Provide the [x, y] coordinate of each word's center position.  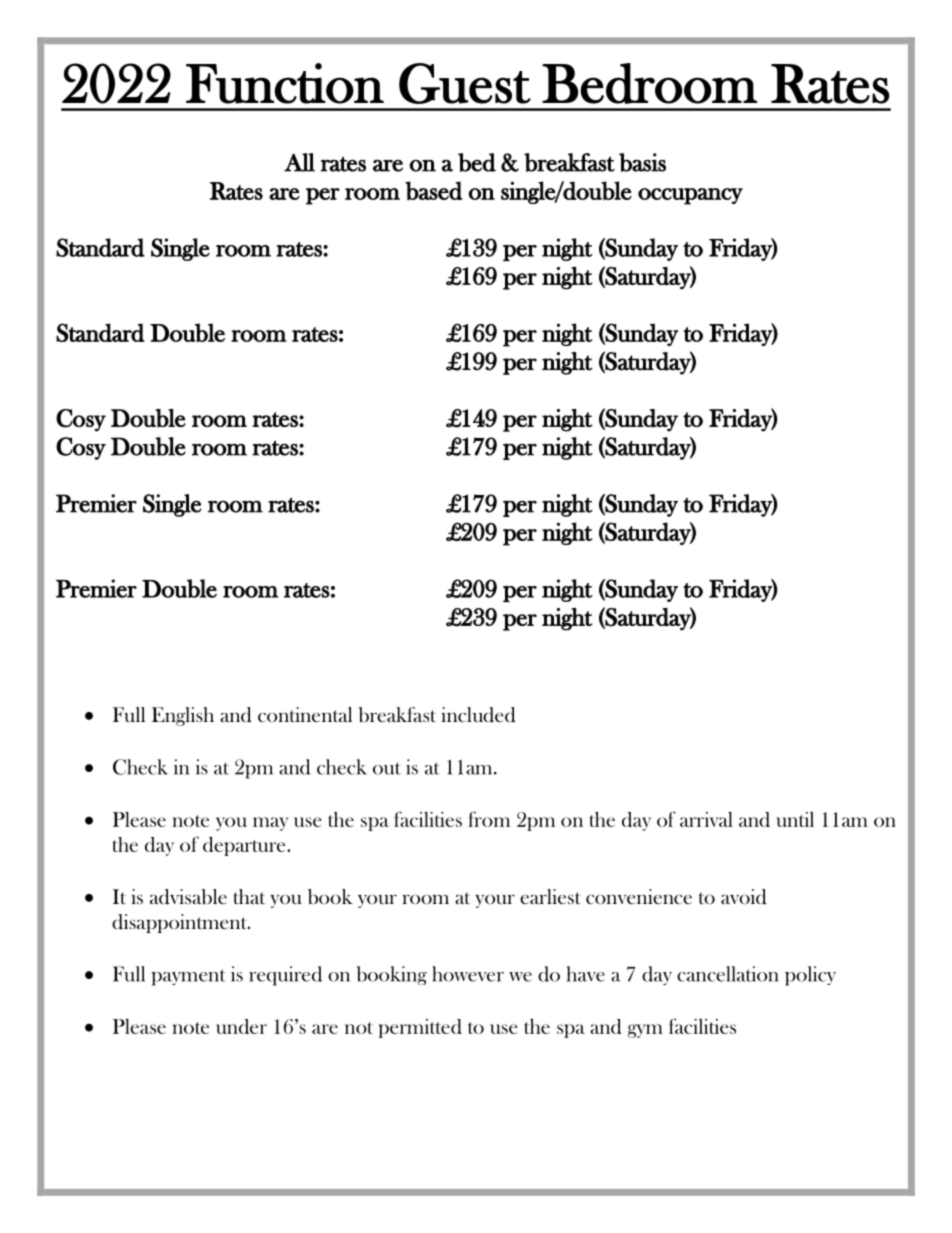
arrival [706, 819]
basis [642, 162]
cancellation [728, 974]
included [478, 715]
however [468, 974]
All [299, 162]
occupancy [690, 196]
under [241, 1026]
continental [305, 714]
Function [285, 83]
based [434, 190]
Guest [465, 83]
